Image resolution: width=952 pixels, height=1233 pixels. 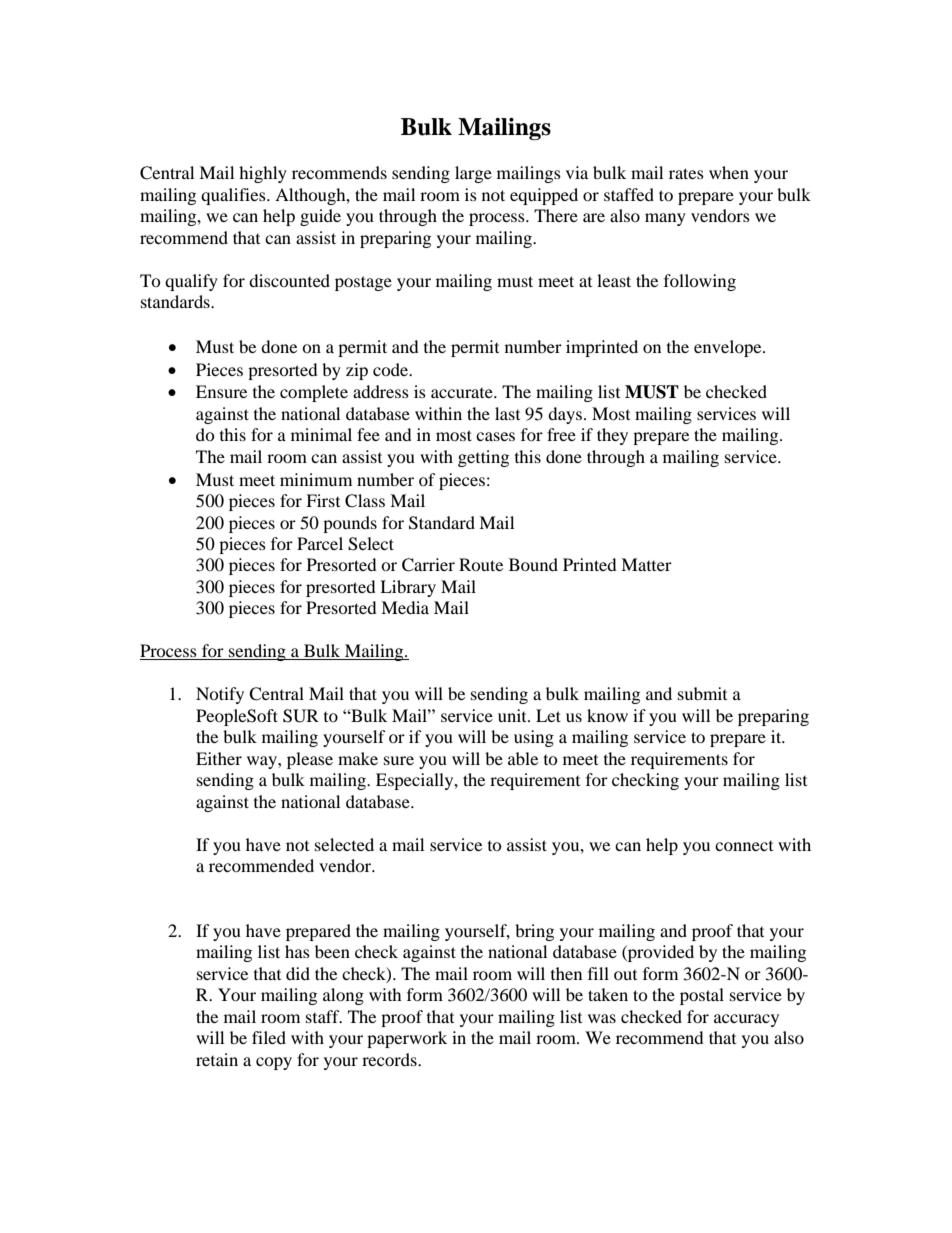 I want to click on way, so click(x=263, y=762).
